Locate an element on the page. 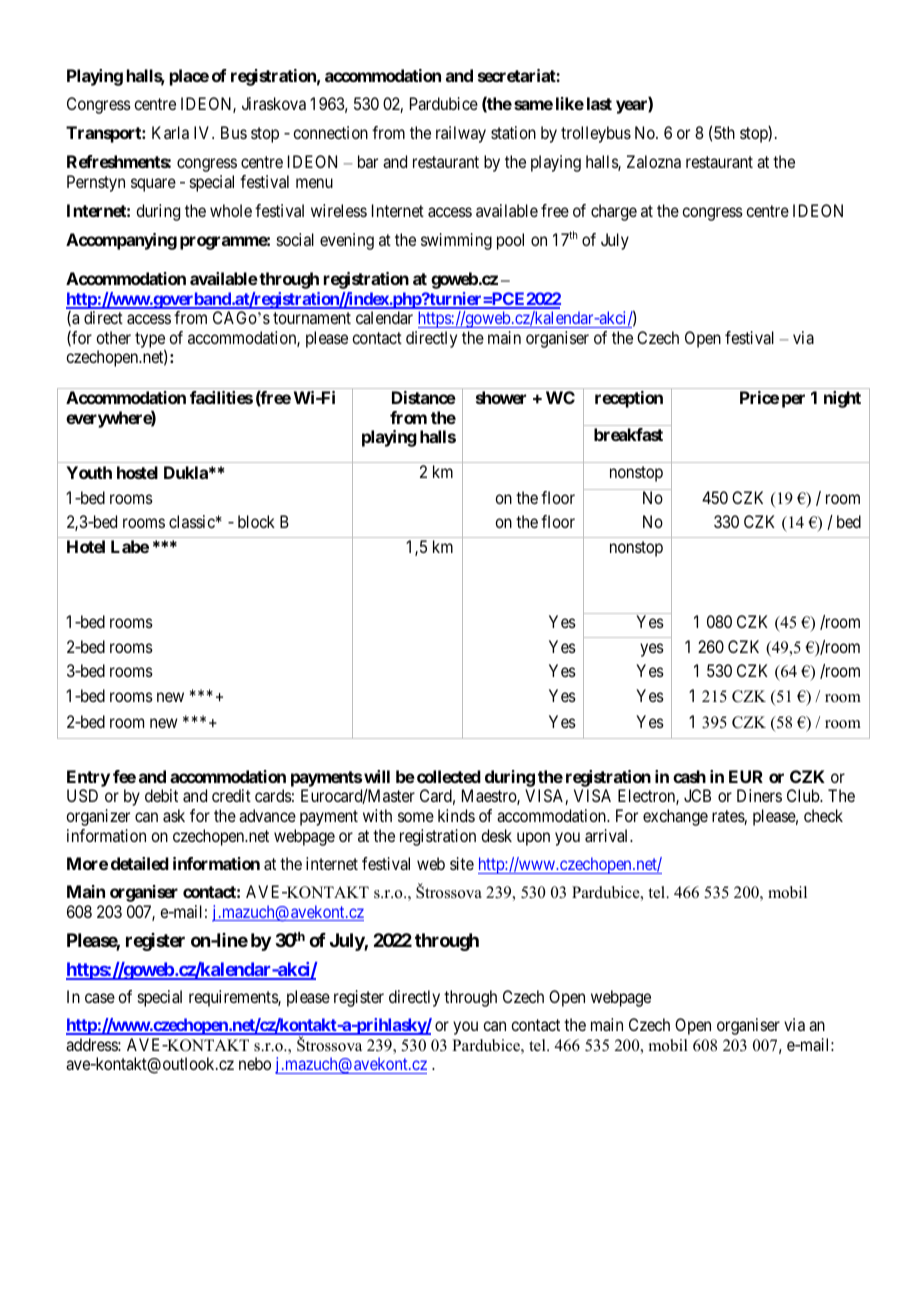  type is located at coordinates (150, 341).
